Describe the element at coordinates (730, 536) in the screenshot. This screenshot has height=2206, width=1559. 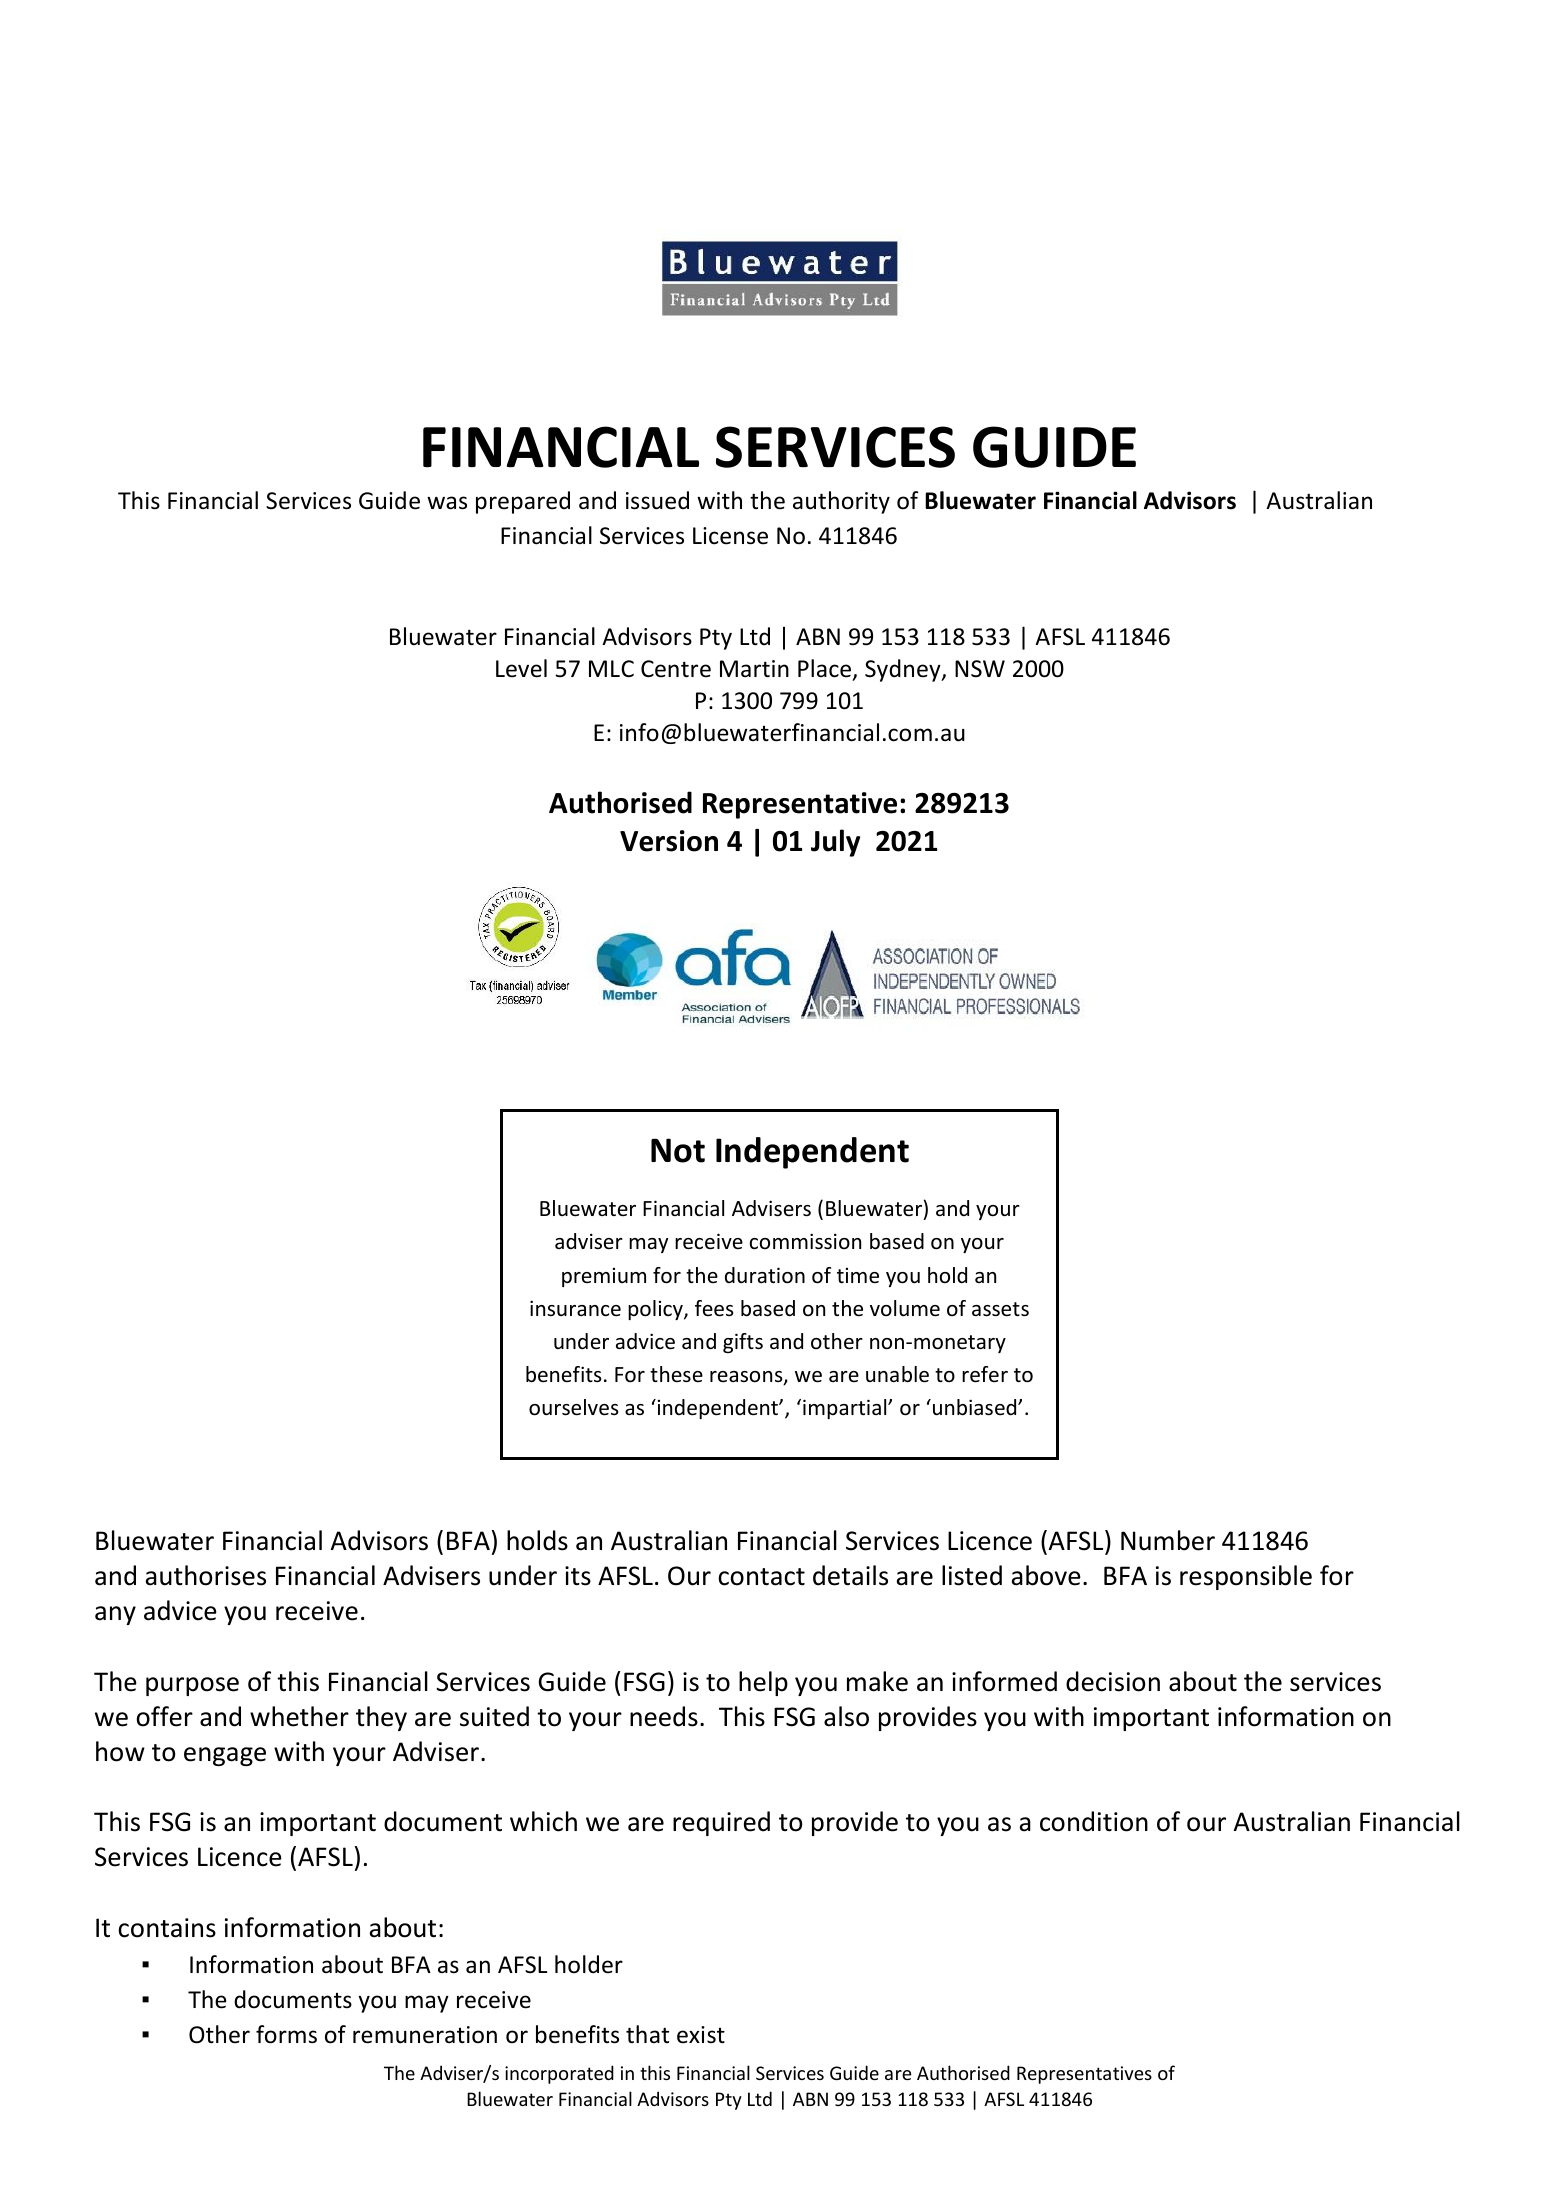
I see `License` at that location.
